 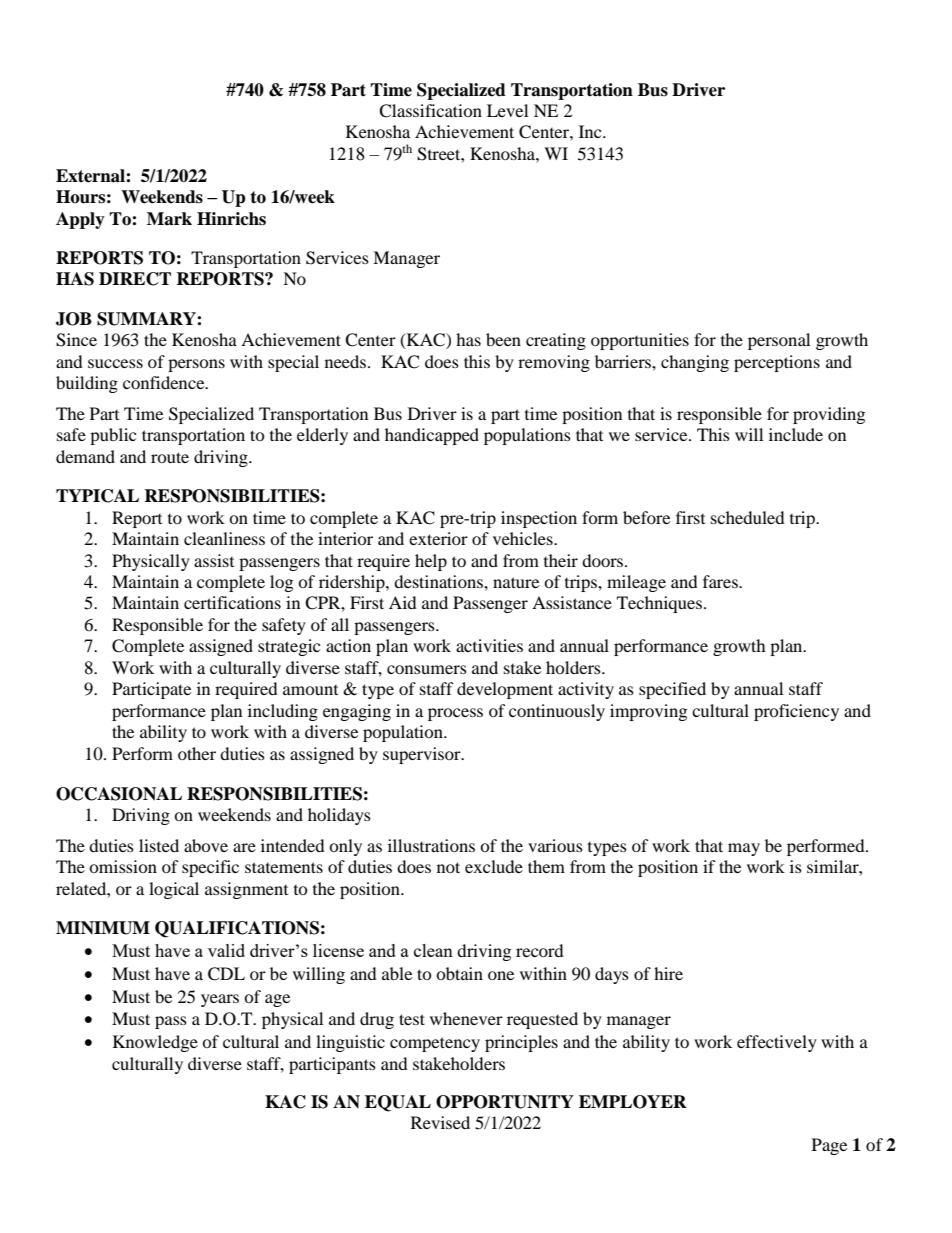 I want to click on fares, so click(x=721, y=581).
